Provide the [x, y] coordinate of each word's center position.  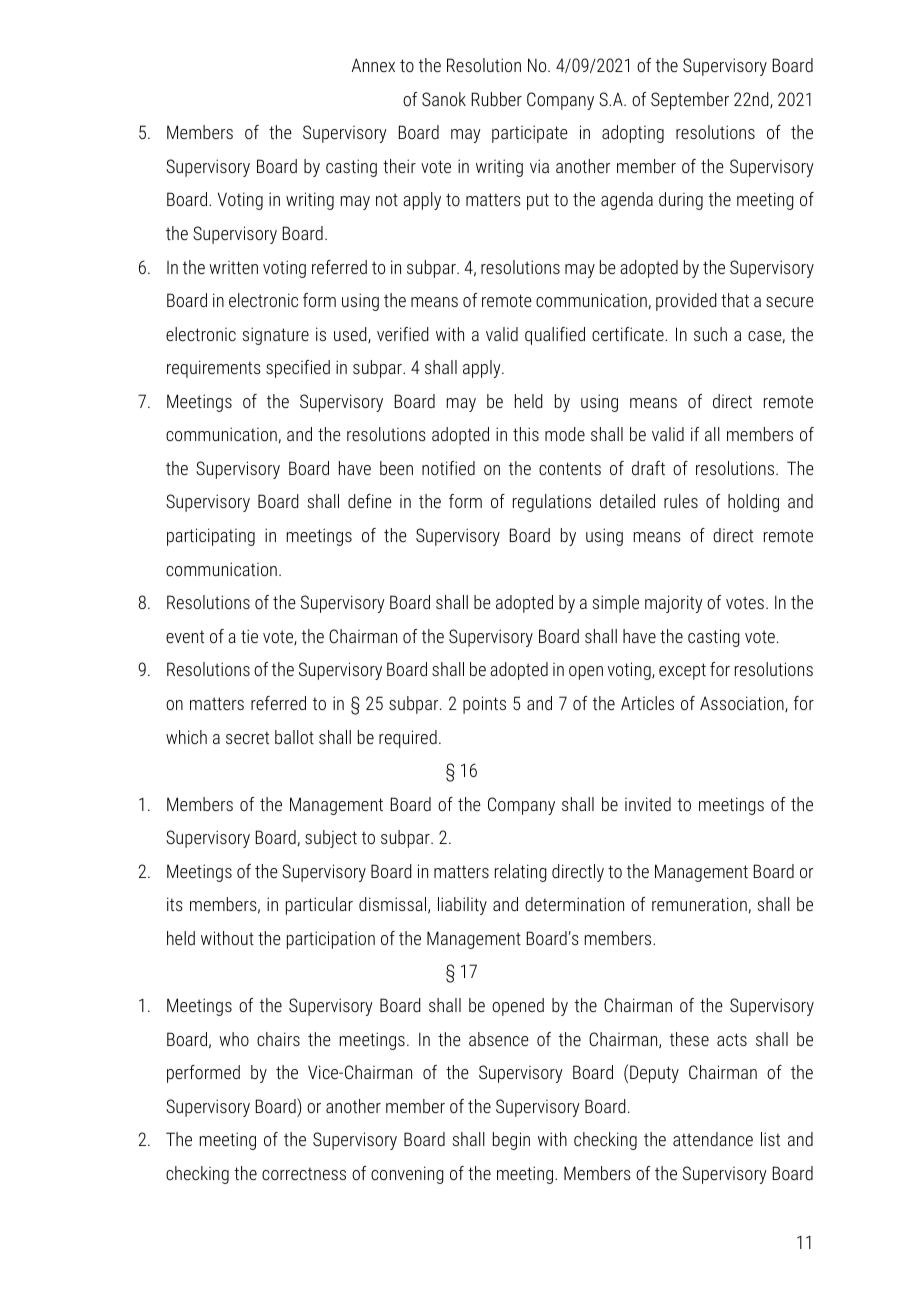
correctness [304, 1173]
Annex [373, 65]
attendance [713, 1139]
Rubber [496, 99]
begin [511, 1141]
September [690, 101]
